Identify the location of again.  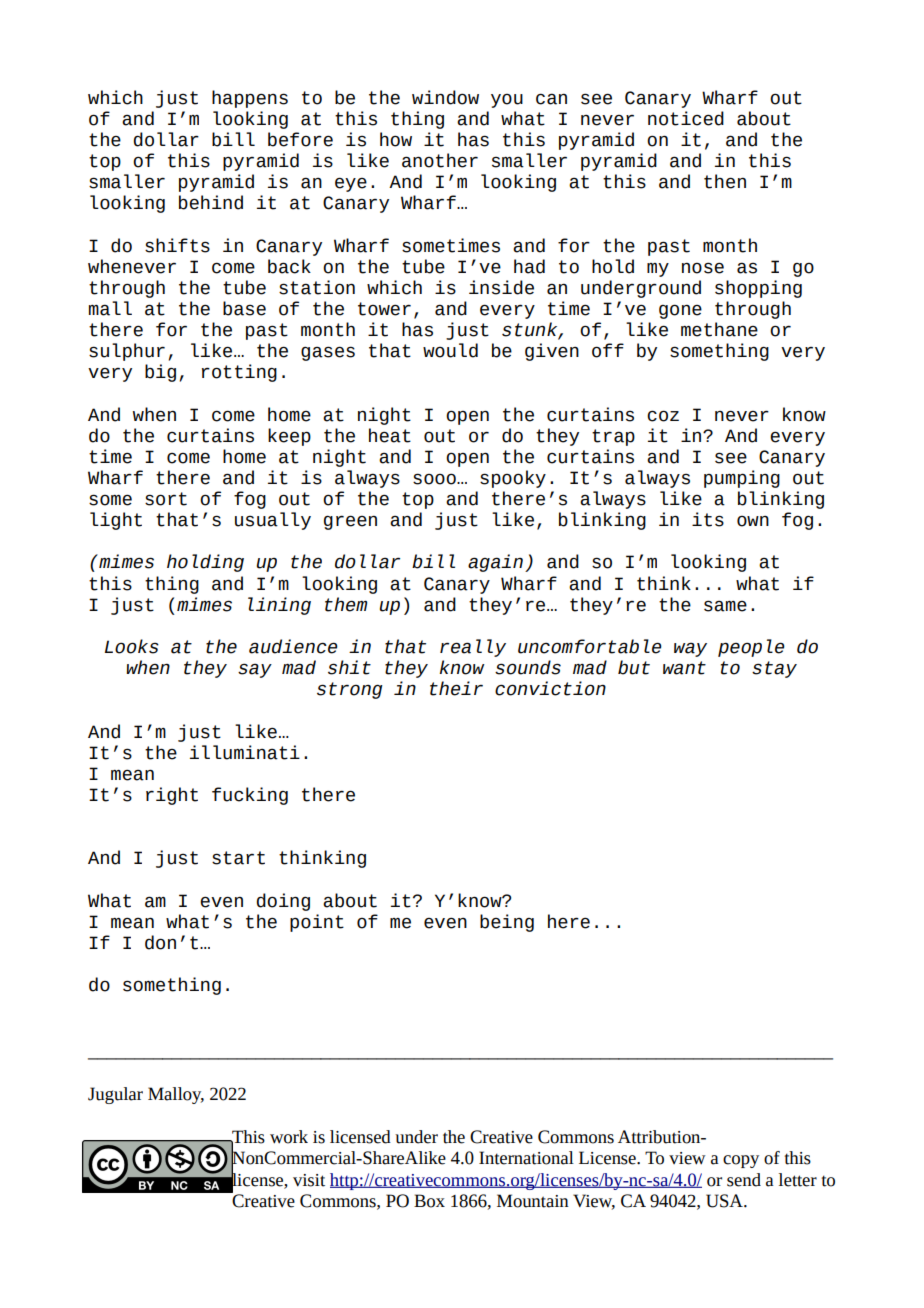
(495, 563).
